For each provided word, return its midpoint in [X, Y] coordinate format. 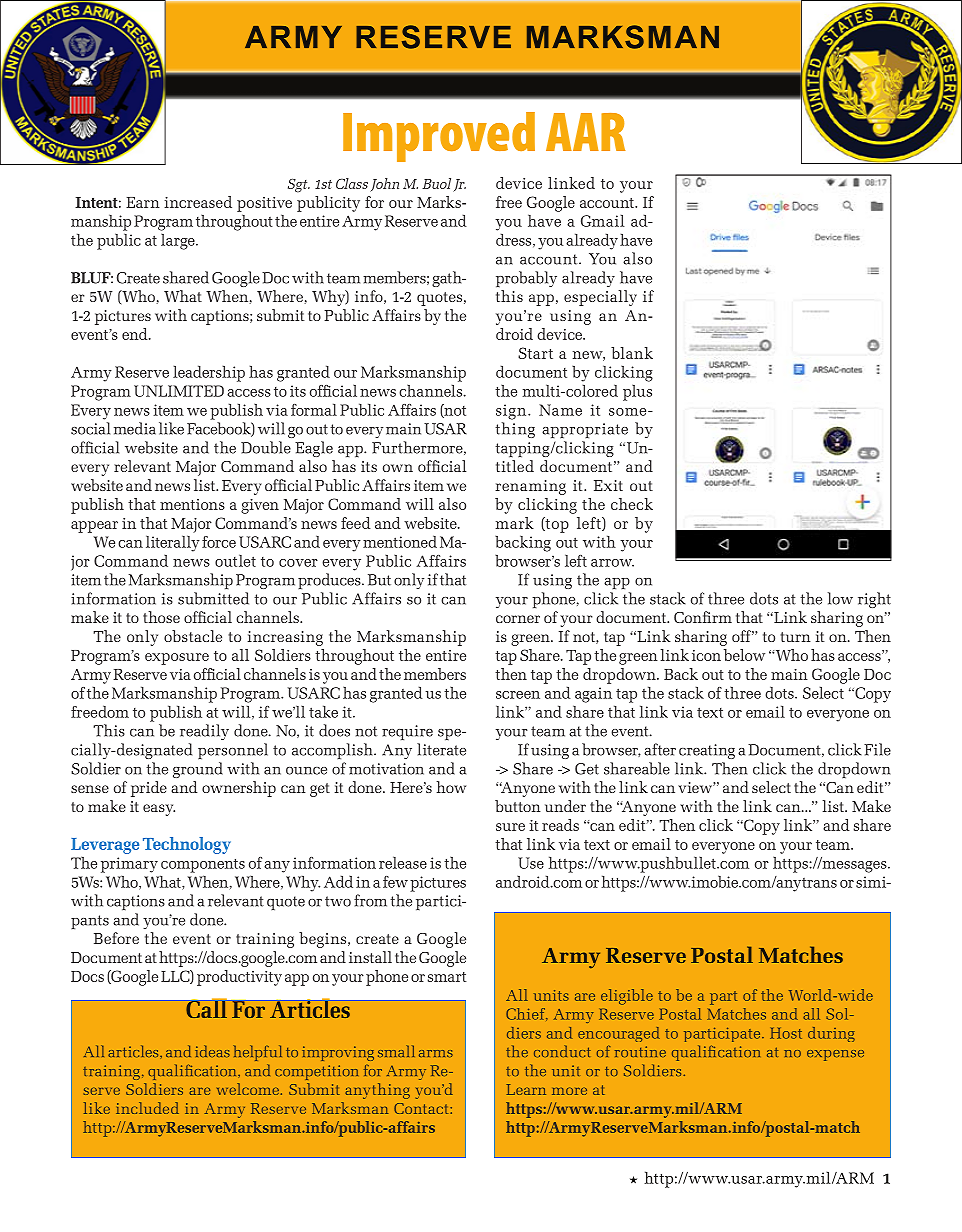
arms [436, 1053]
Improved [439, 137]
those [161, 617]
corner [518, 619]
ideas [212, 1051]
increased [198, 202]
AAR [585, 132]
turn [795, 637]
